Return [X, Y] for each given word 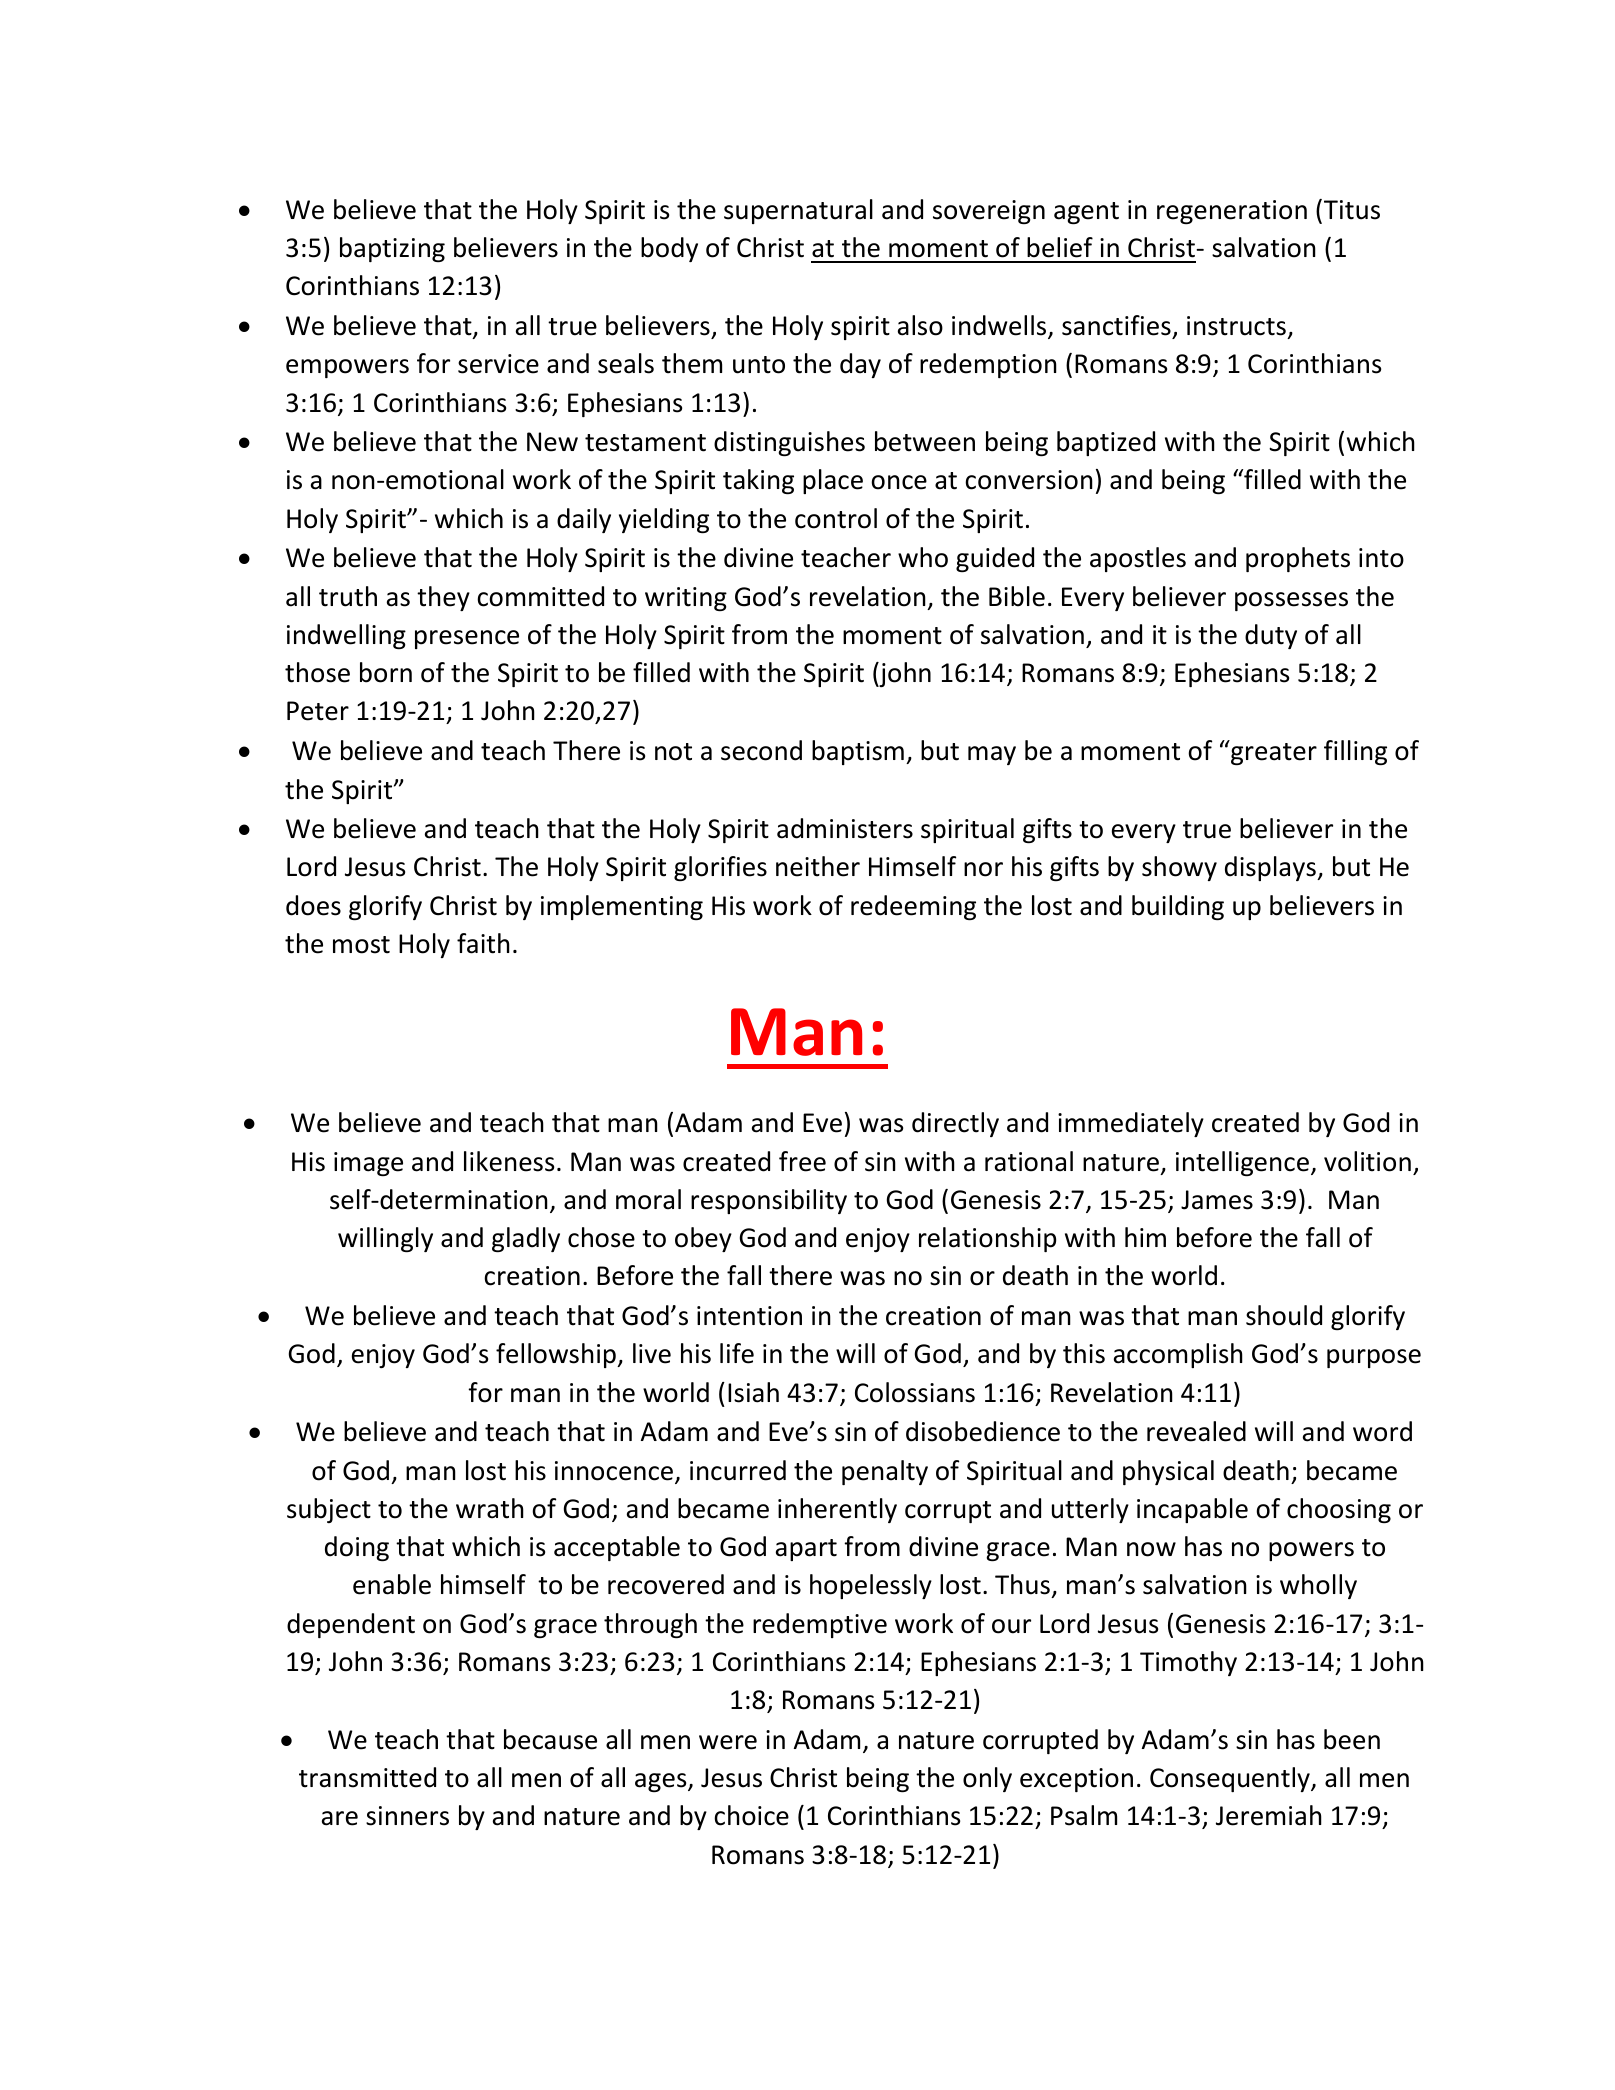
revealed [1196, 1431]
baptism [858, 752]
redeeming [913, 907]
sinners [407, 1816]
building [1178, 908]
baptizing [392, 249]
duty [1271, 636]
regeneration [1232, 212]
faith [483, 943]
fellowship [557, 1355]
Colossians [915, 1392]
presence [467, 639]
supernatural [798, 211]
